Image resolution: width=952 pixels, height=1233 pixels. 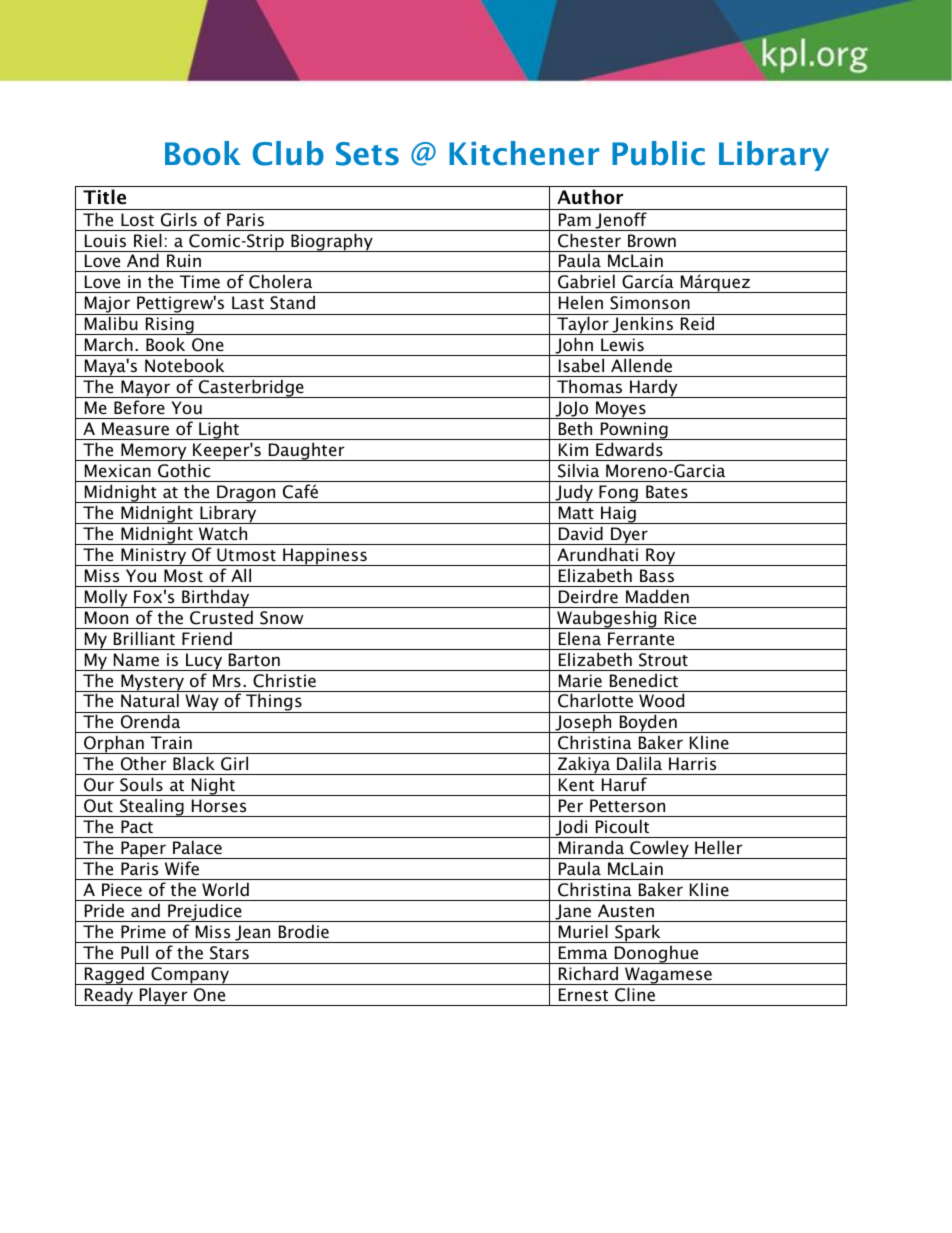 What do you see at coordinates (590, 197) in the image?
I see `Author` at bounding box center [590, 197].
